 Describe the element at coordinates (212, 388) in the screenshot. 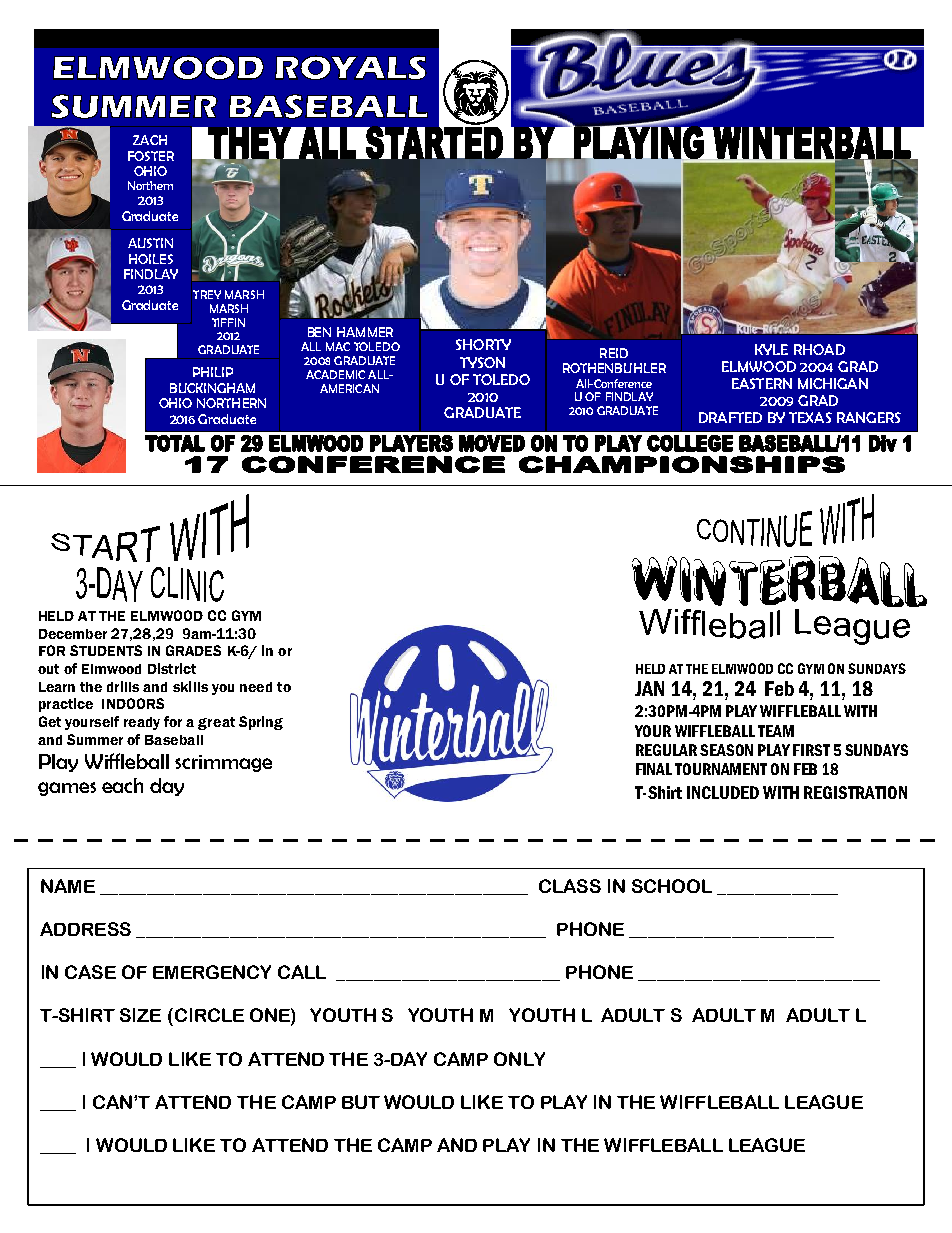

I see `BUCKINGHAM` at that location.
